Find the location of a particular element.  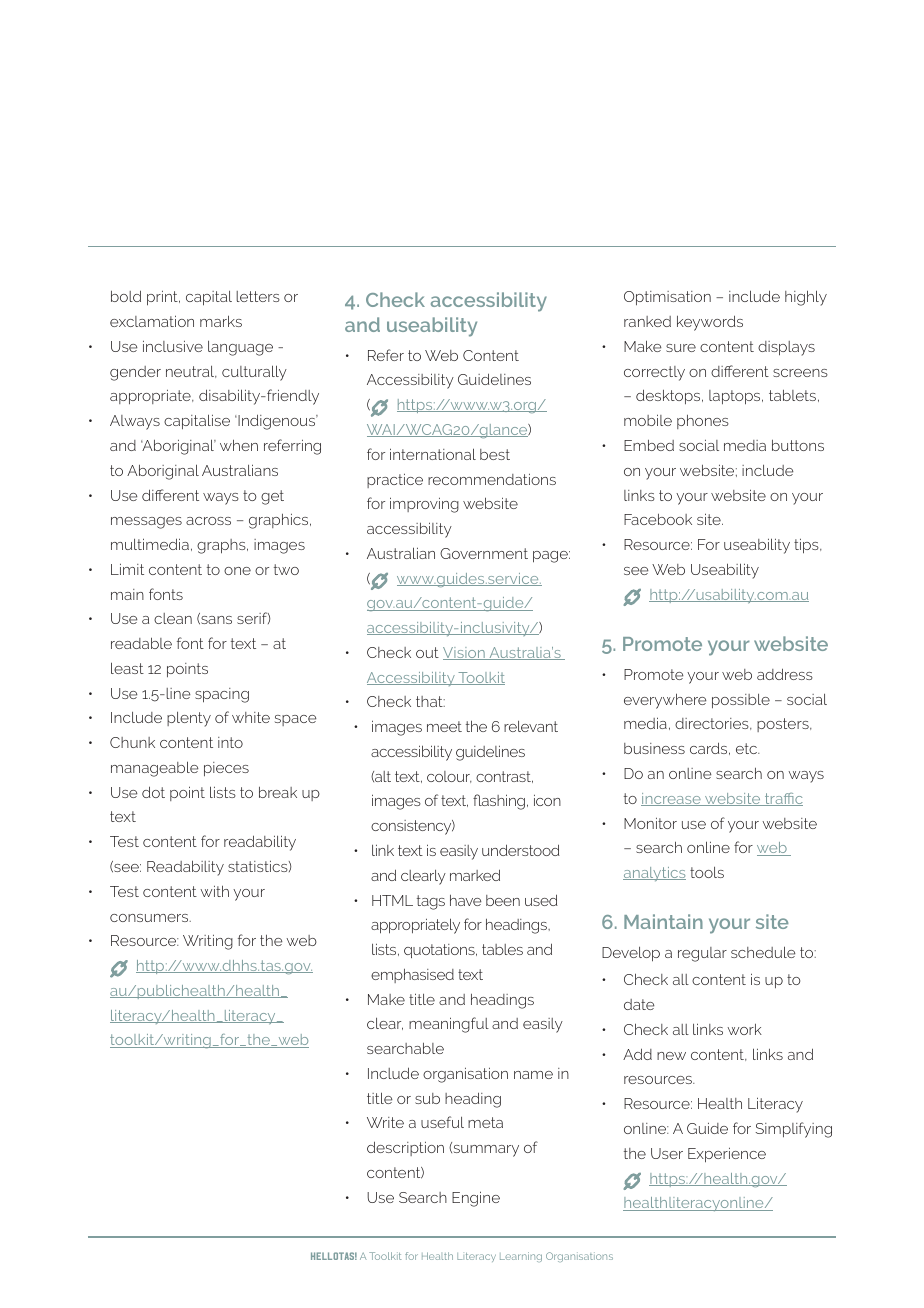

description is located at coordinates (405, 1148).
